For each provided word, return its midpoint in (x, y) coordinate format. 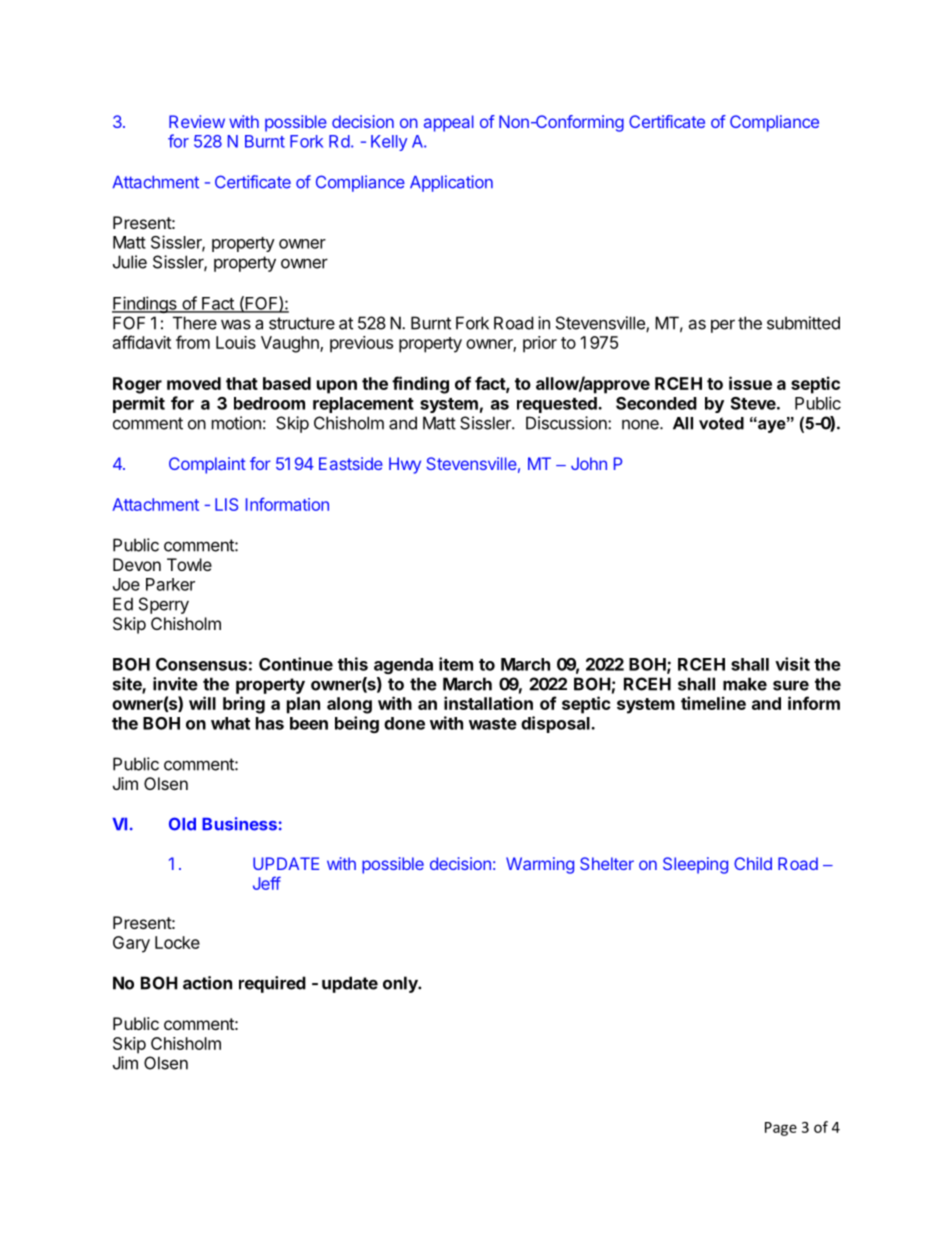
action (207, 983)
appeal (449, 123)
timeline (713, 703)
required (272, 984)
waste (493, 724)
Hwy (405, 465)
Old (182, 824)
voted (721, 423)
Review (197, 121)
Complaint (207, 465)
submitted (803, 323)
